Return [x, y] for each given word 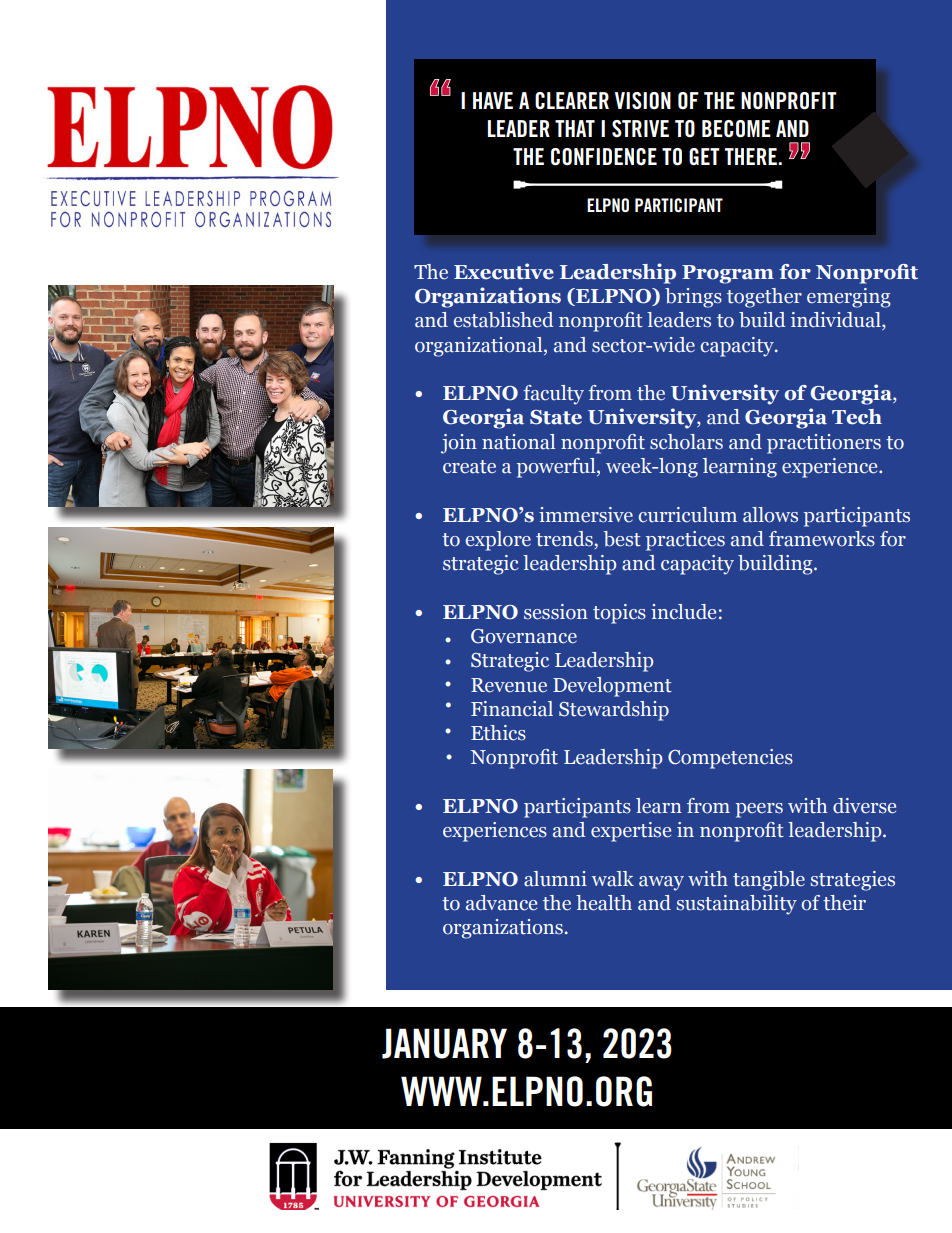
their [844, 903]
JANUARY [444, 1043]
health [604, 903]
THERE [752, 156]
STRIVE [640, 129]
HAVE [493, 100]
